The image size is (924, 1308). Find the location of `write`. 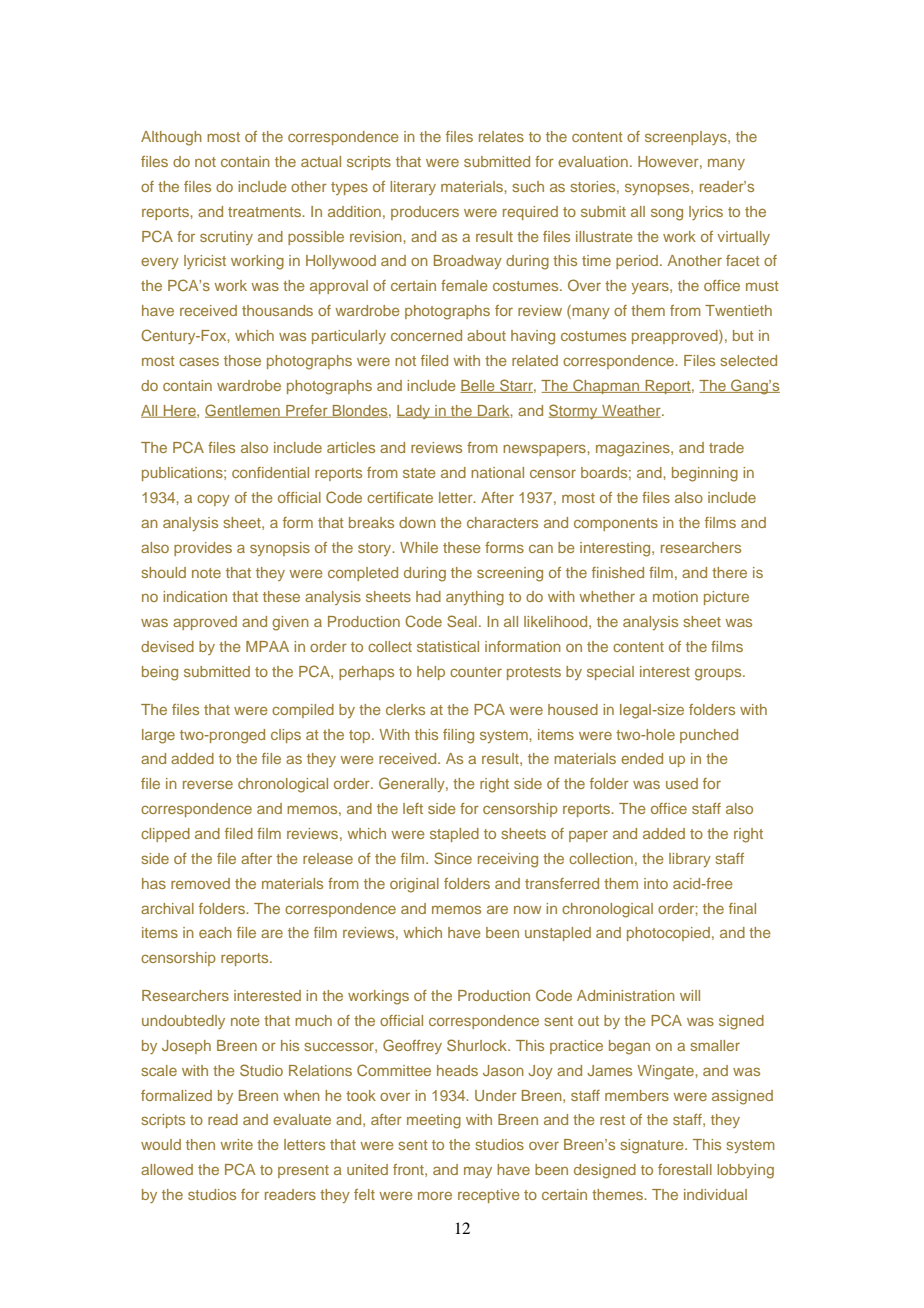

write is located at coordinates (236, 1144).
